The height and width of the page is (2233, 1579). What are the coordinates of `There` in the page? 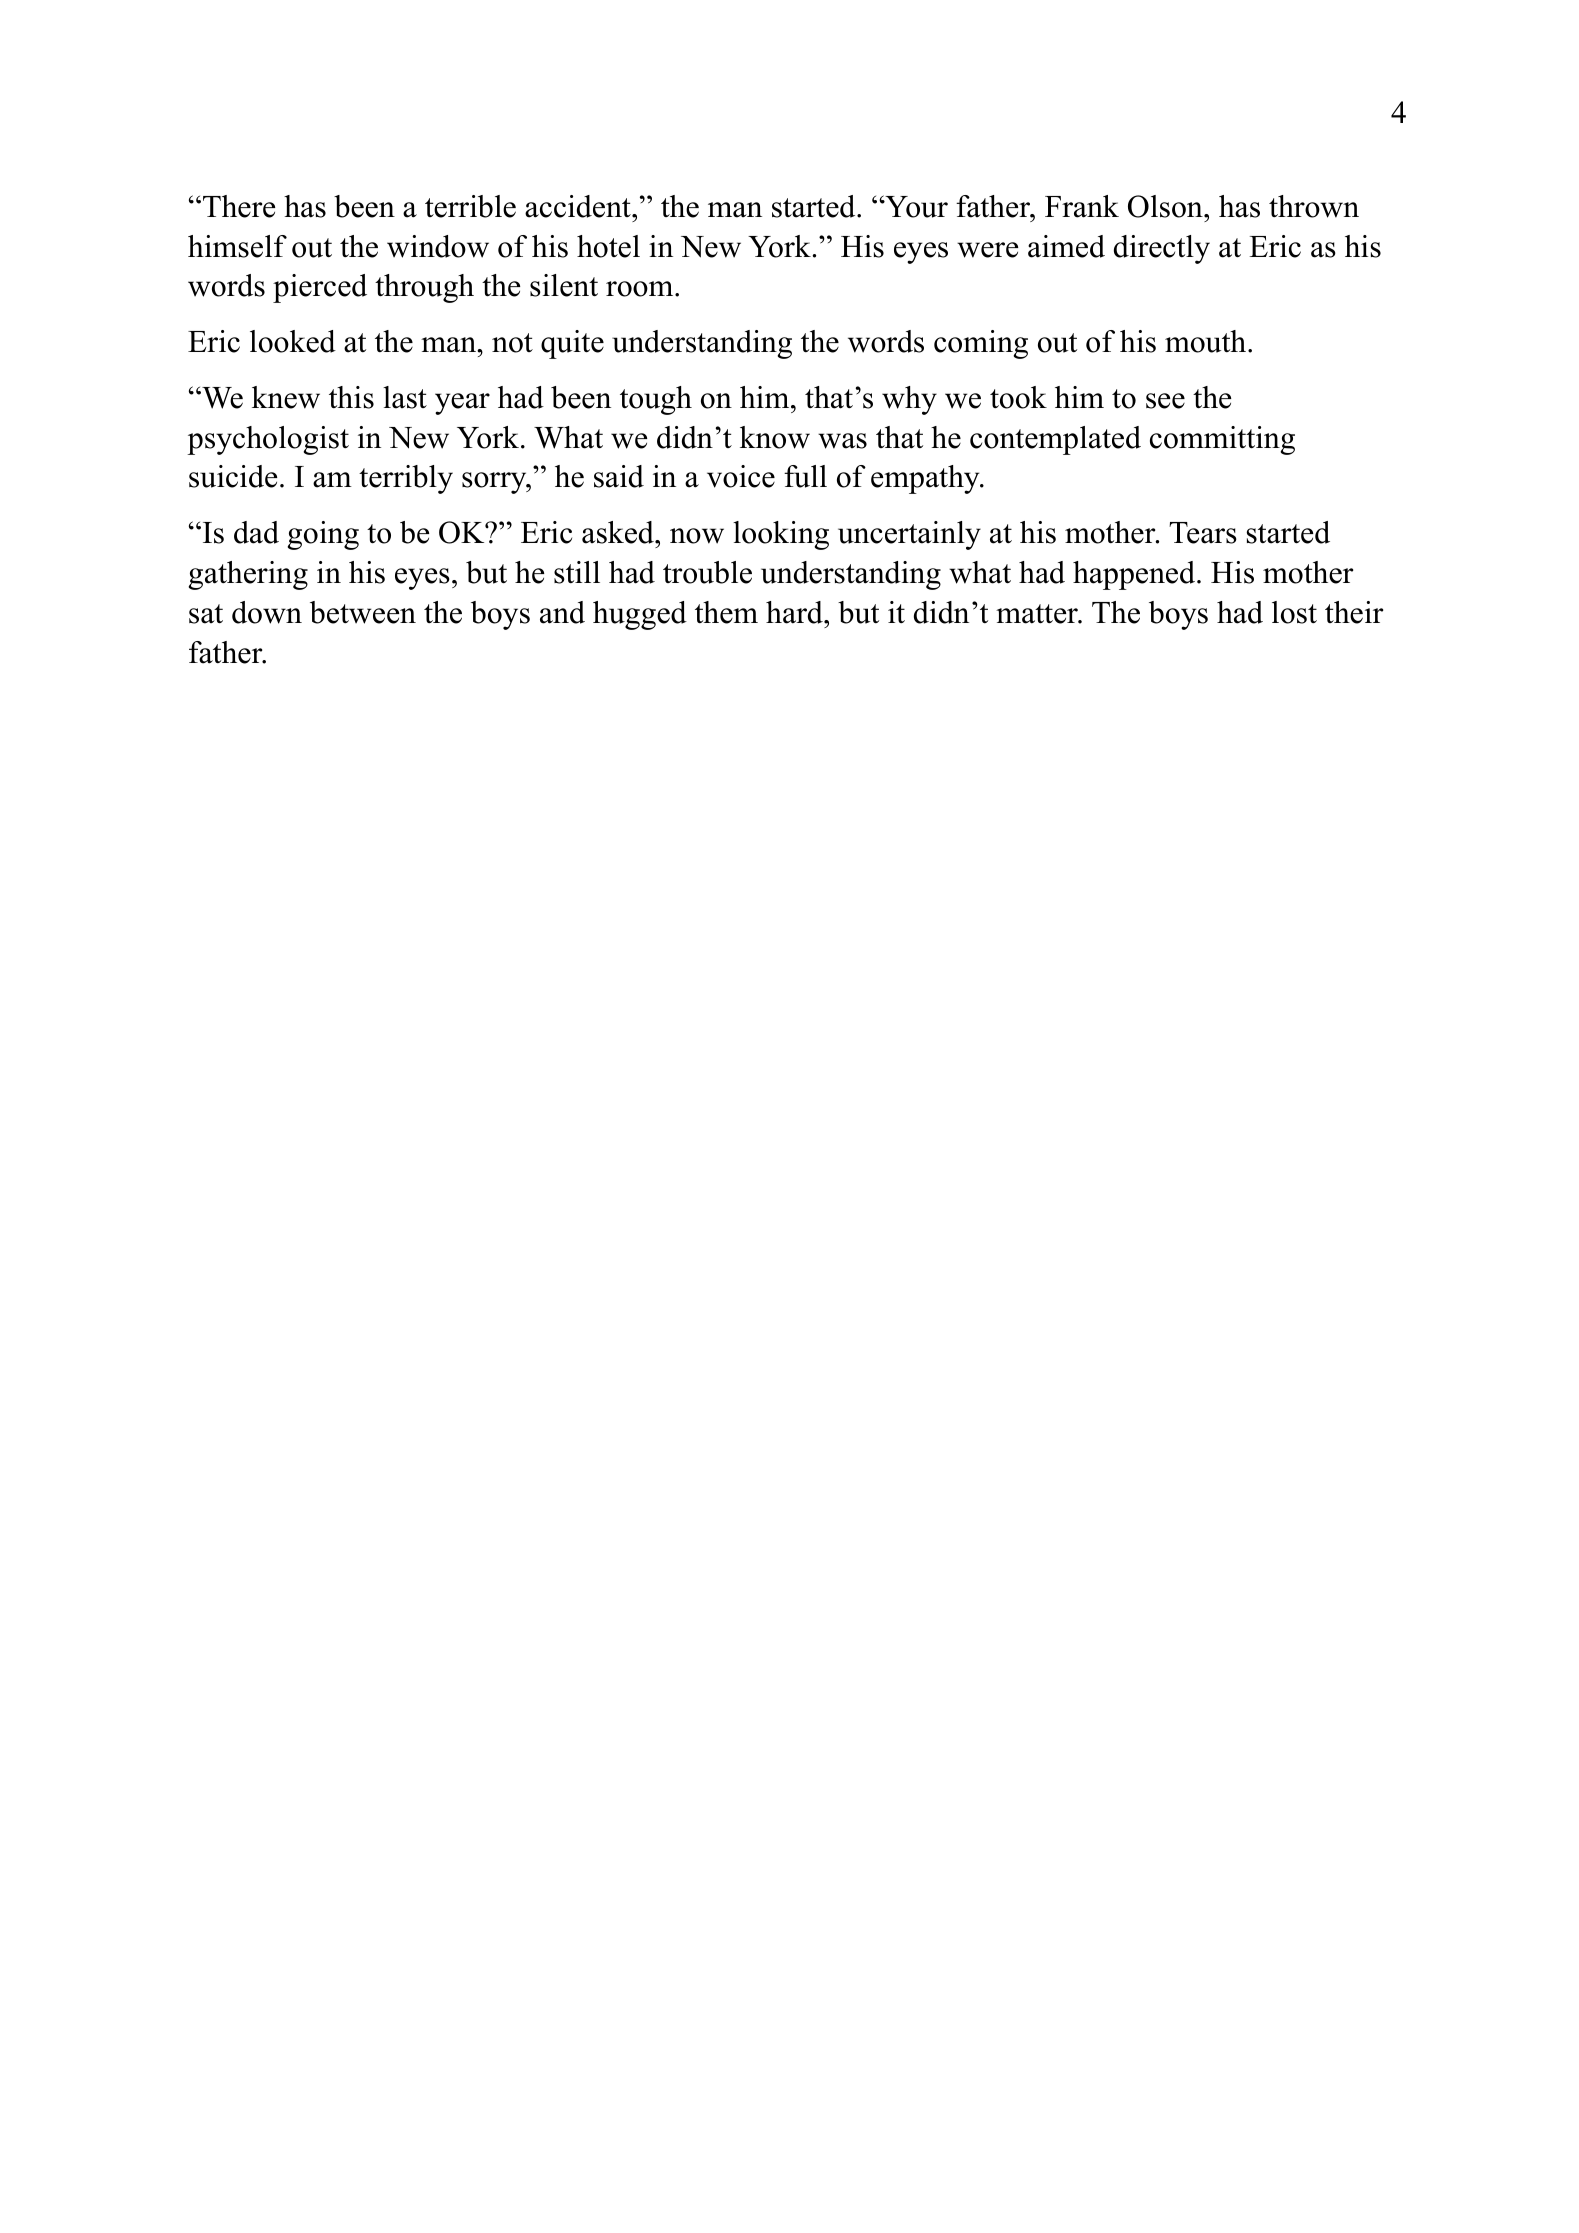 It's located at (239, 206).
